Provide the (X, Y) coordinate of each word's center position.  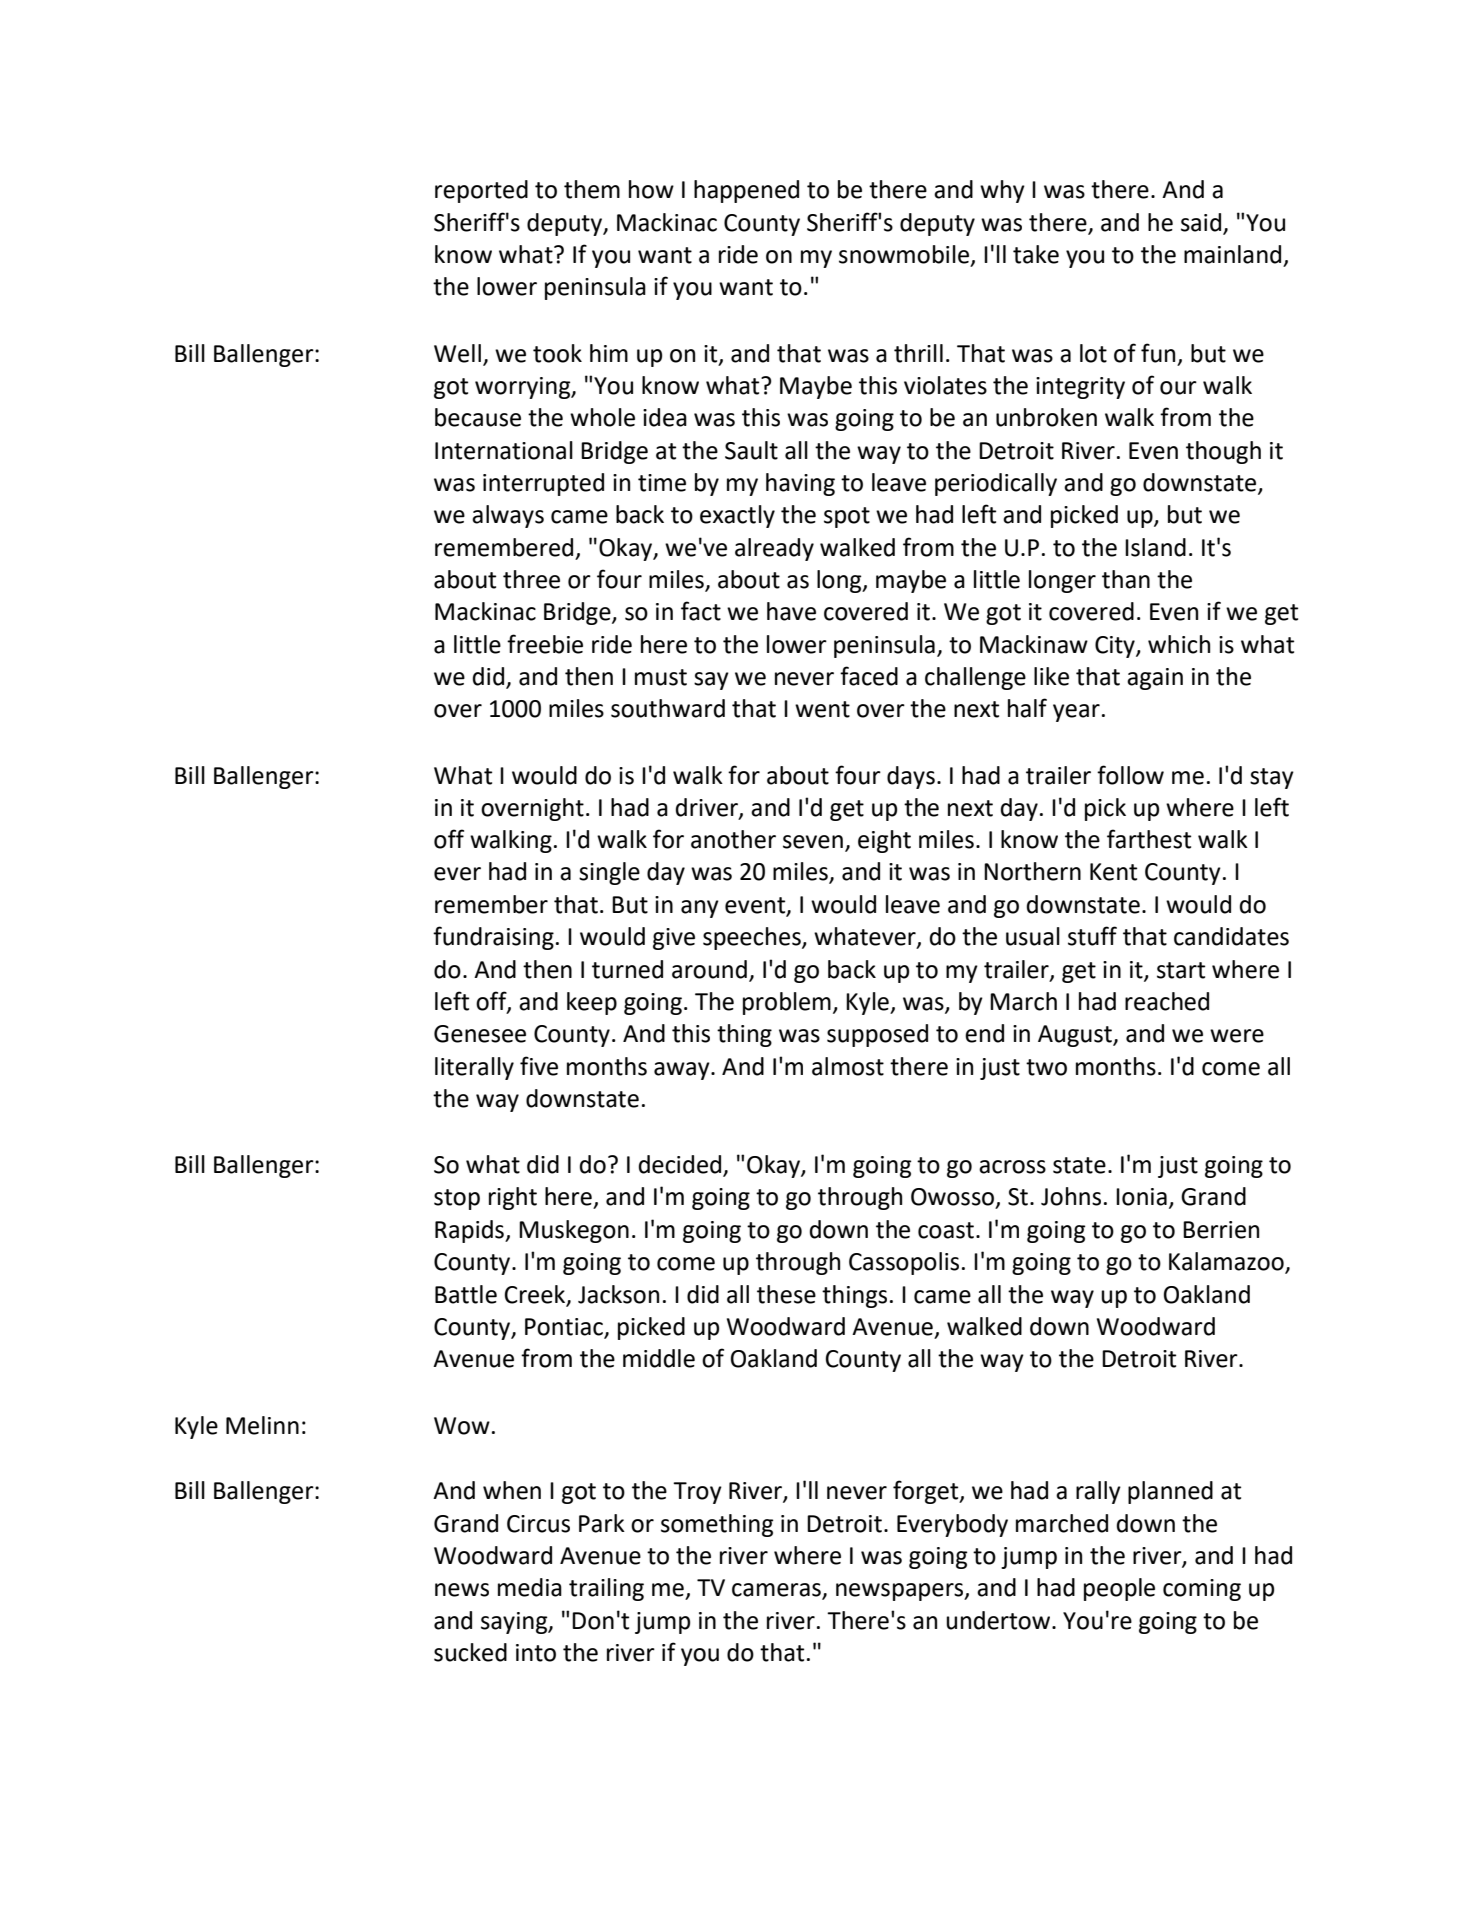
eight (884, 841)
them (592, 189)
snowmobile (905, 255)
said (1201, 222)
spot (847, 517)
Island (1155, 547)
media (530, 1587)
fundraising (493, 938)
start (1181, 970)
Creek (536, 1295)
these (786, 1294)
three (531, 579)
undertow (999, 1620)
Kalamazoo (1227, 1262)
